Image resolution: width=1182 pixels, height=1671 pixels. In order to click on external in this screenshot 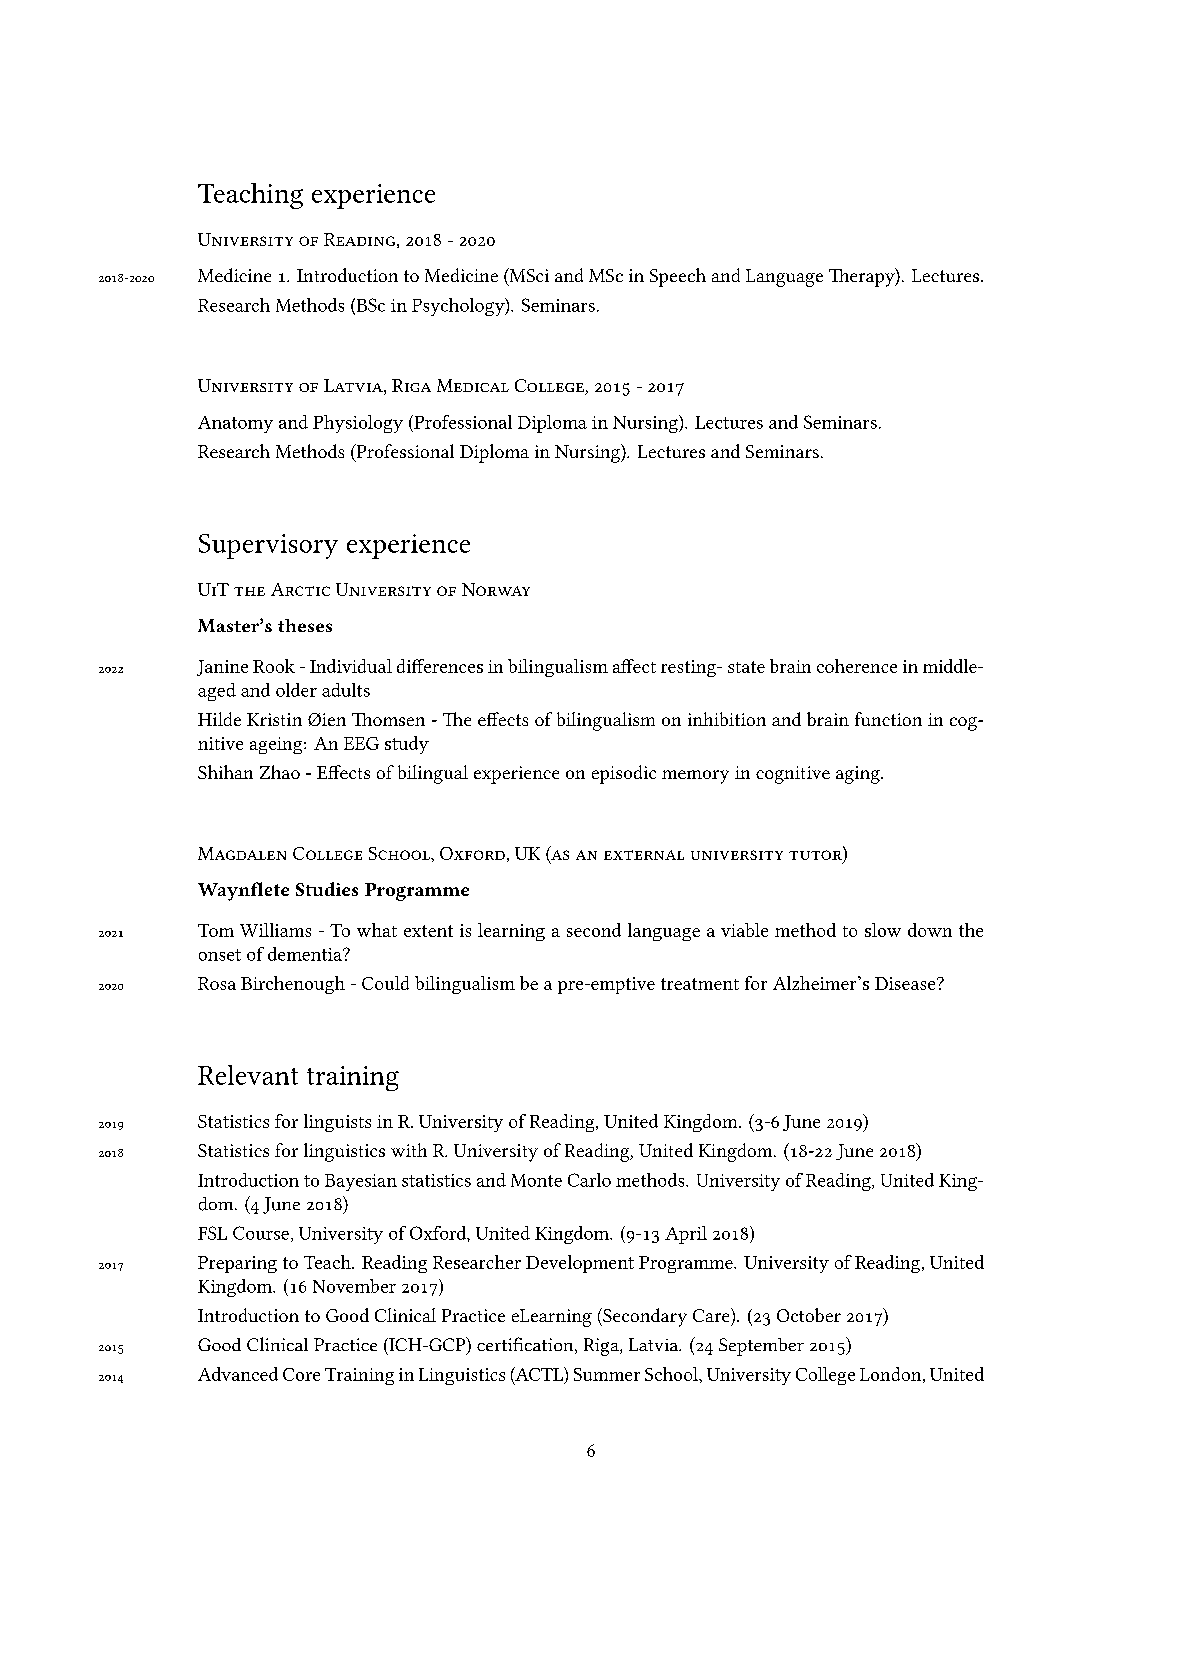, I will do `click(644, 855)`.
